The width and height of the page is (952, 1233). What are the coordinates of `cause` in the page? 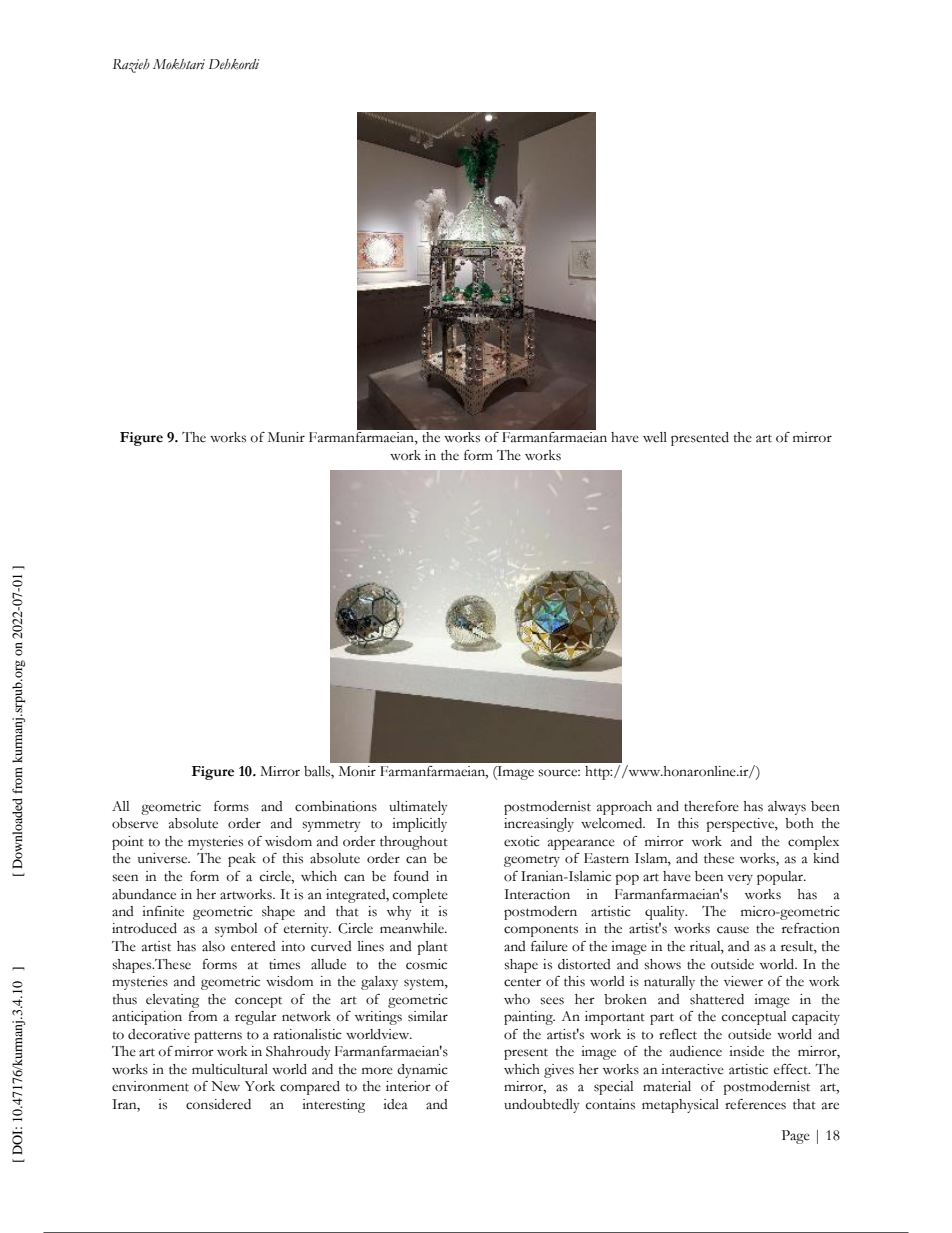 It's located at (733, 930).
